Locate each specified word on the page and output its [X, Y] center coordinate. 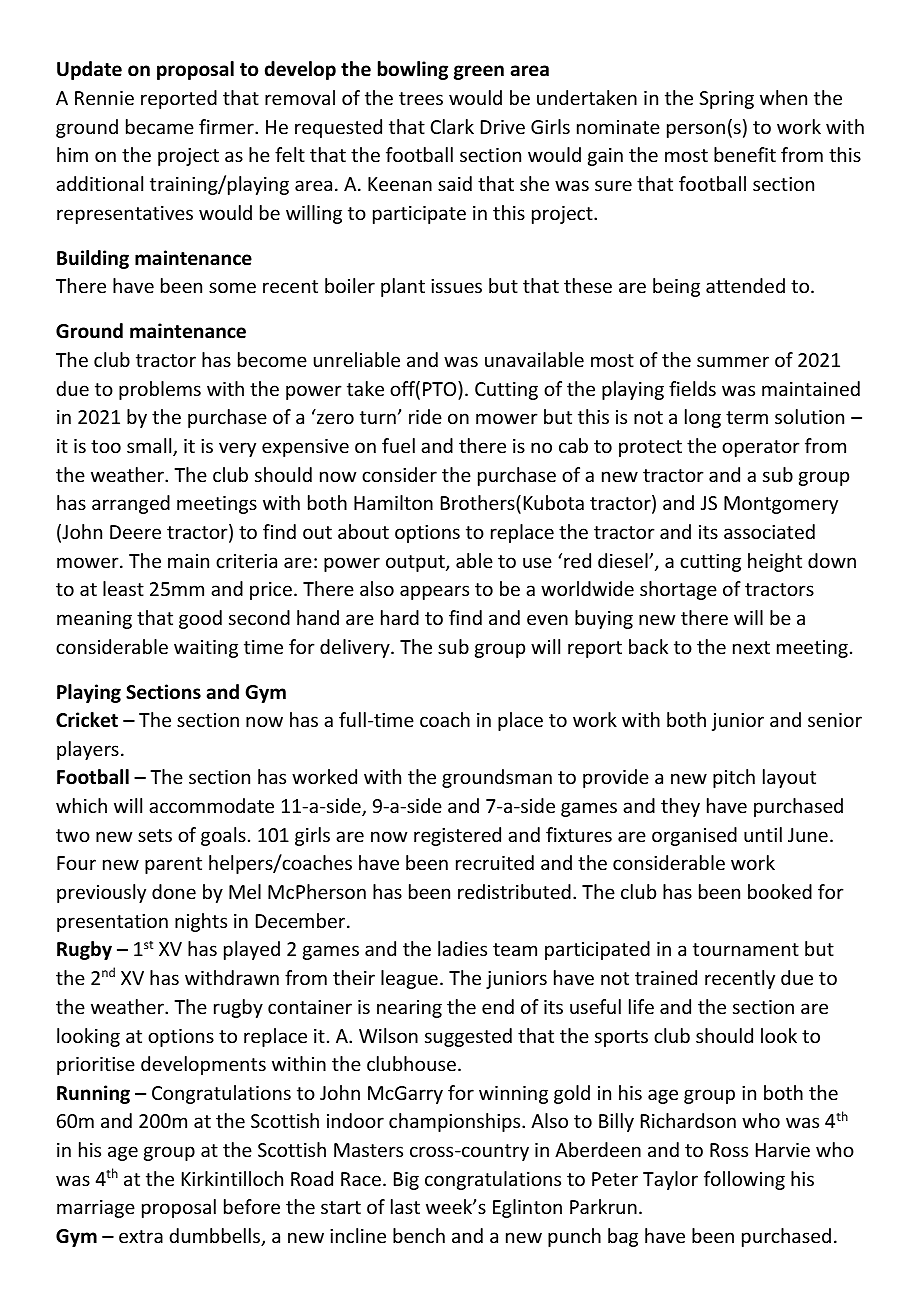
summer [733, 361]
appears [434, 592]
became [160, 126]
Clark [452, 126]
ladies [462, 948]
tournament [746, 949]
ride [425, 416]
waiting [206, 649]
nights [201, 922]
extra [141, 1236]
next [751, 647]
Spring [726, 100]
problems [160, 390]
